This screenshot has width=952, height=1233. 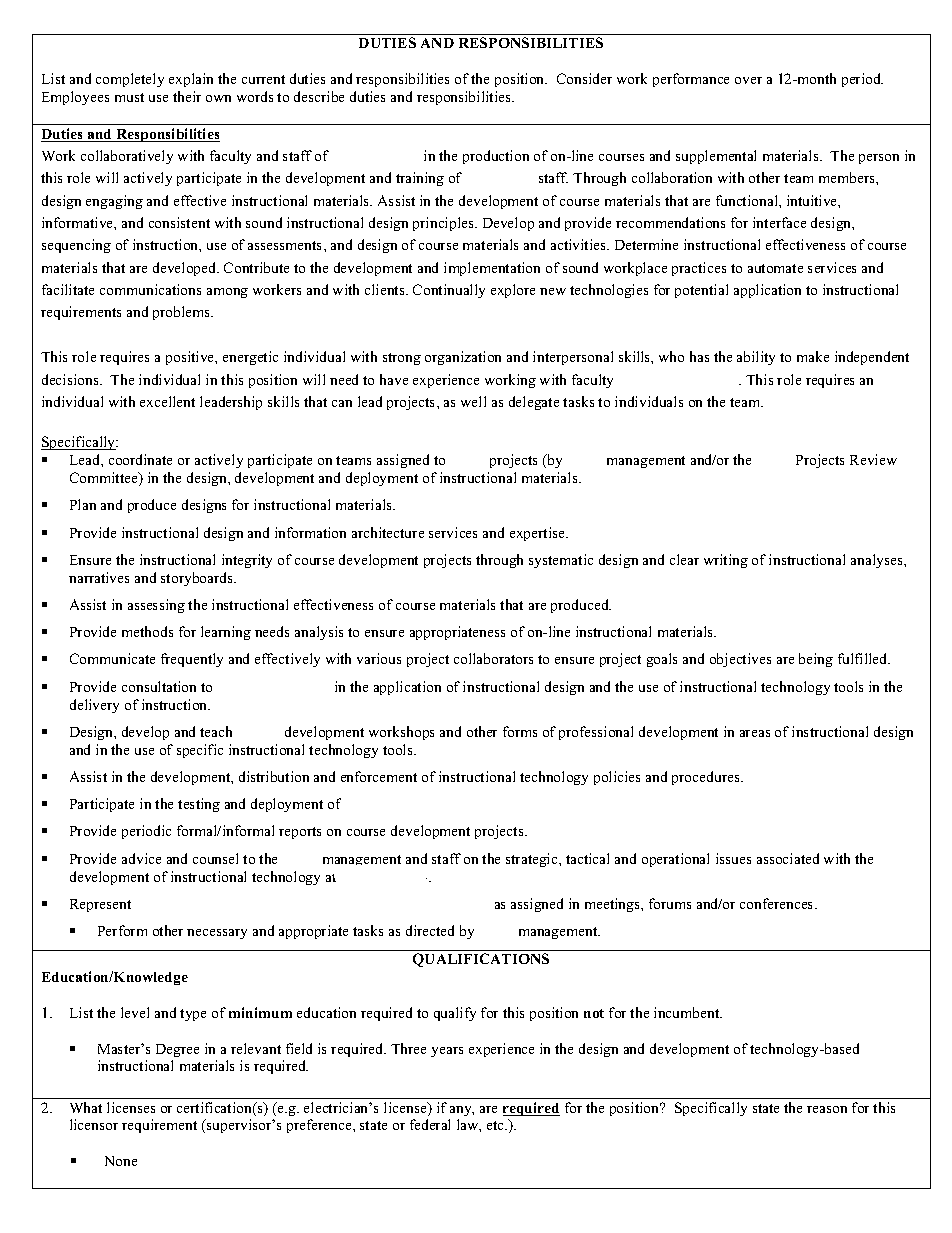 What do you see at coordinates (473, 401) in the screenshot?
I see `well` at bounding box center [473, 401].
